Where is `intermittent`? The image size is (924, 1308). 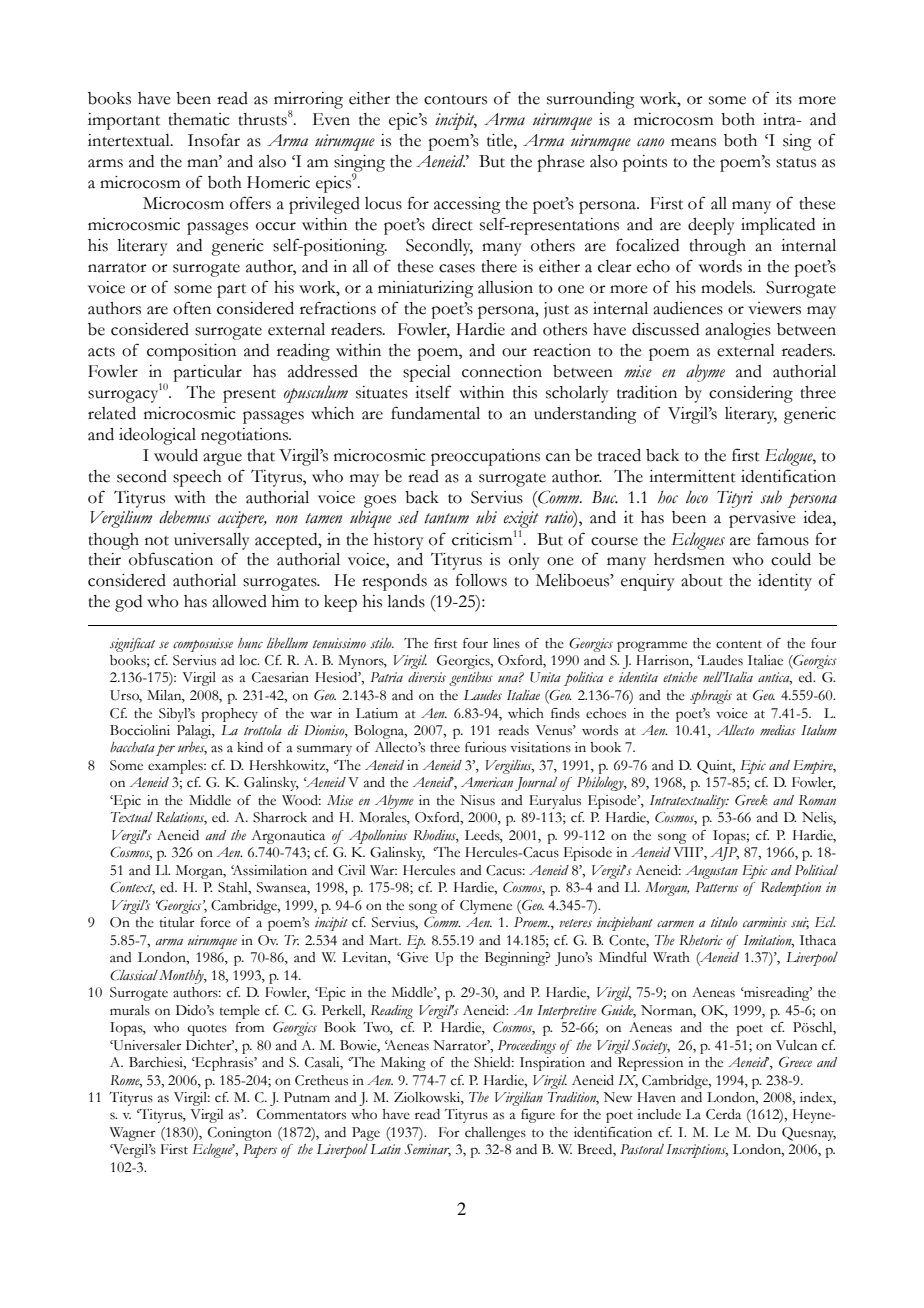 intermittent is located at coordinates (692, 476).
